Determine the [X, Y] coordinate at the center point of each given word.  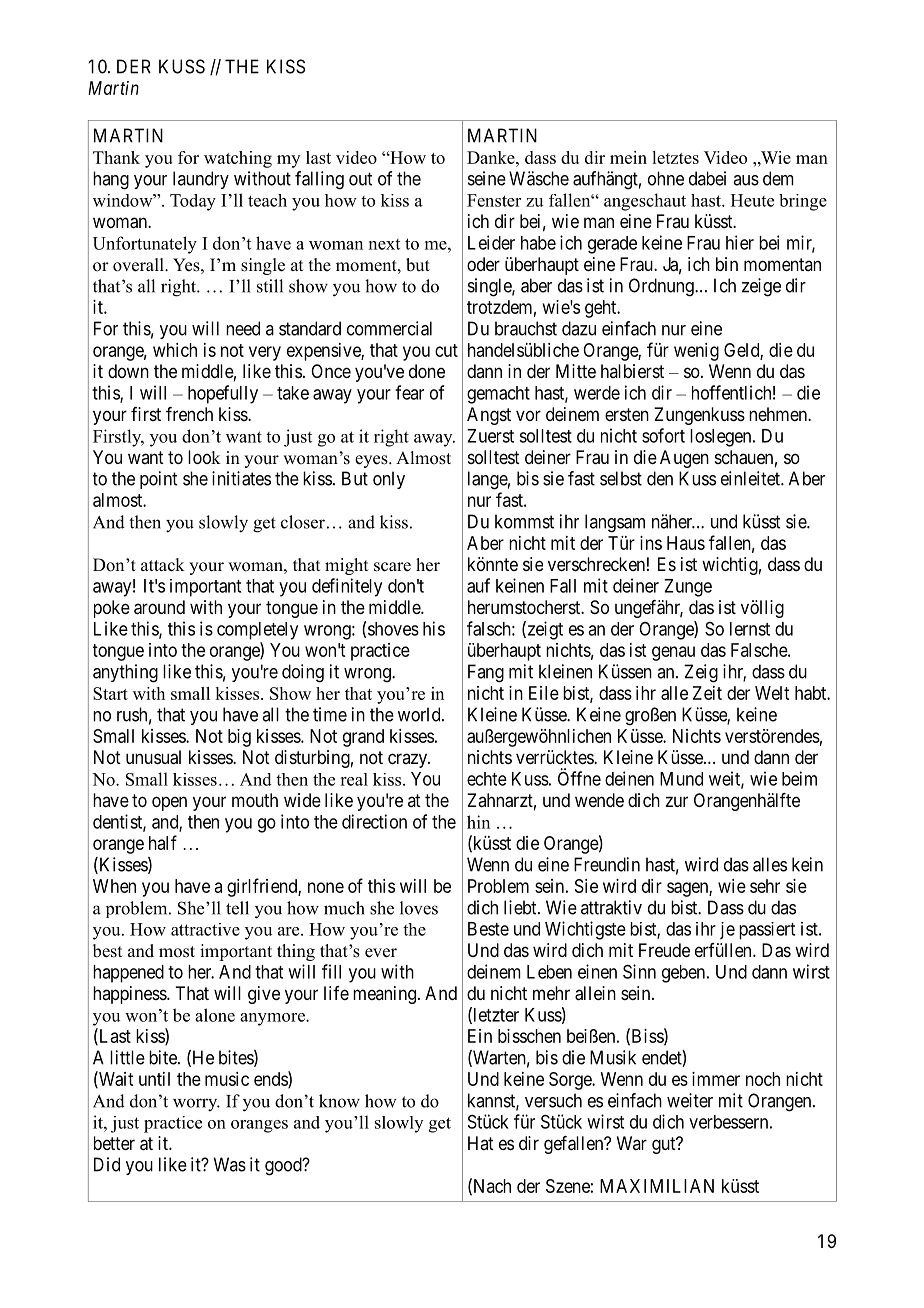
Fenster [494, 200]
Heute [752, 200]
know [339, 1101]
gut [665, 1145]
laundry [201, 180]
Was [230, 1164]
